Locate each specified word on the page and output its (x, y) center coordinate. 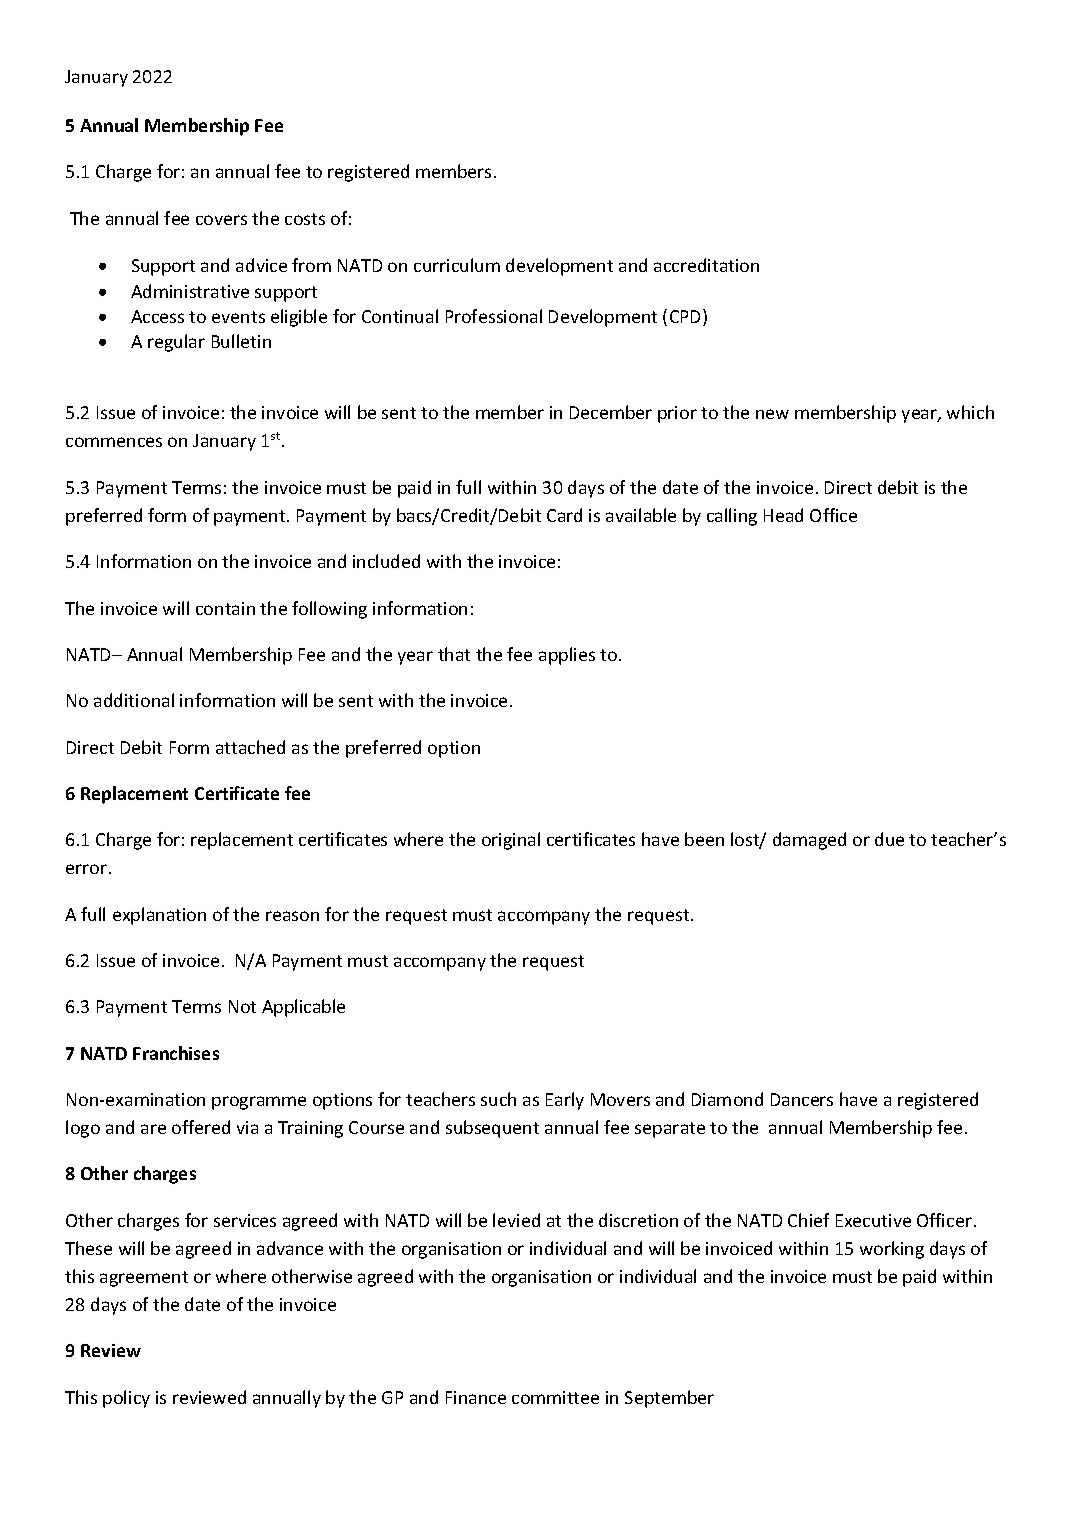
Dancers (802, 1099)
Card (564, 515)
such (498, 1099)
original (511, 841)
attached (250, 747)
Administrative (190, 291)
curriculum (457, 265)
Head (783, 515)
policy (126, 1399)
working (892, 1250)
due (889, 839)
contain (225, 608)
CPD (687, 317)
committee (555, 1397)
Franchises (176, 1053)
